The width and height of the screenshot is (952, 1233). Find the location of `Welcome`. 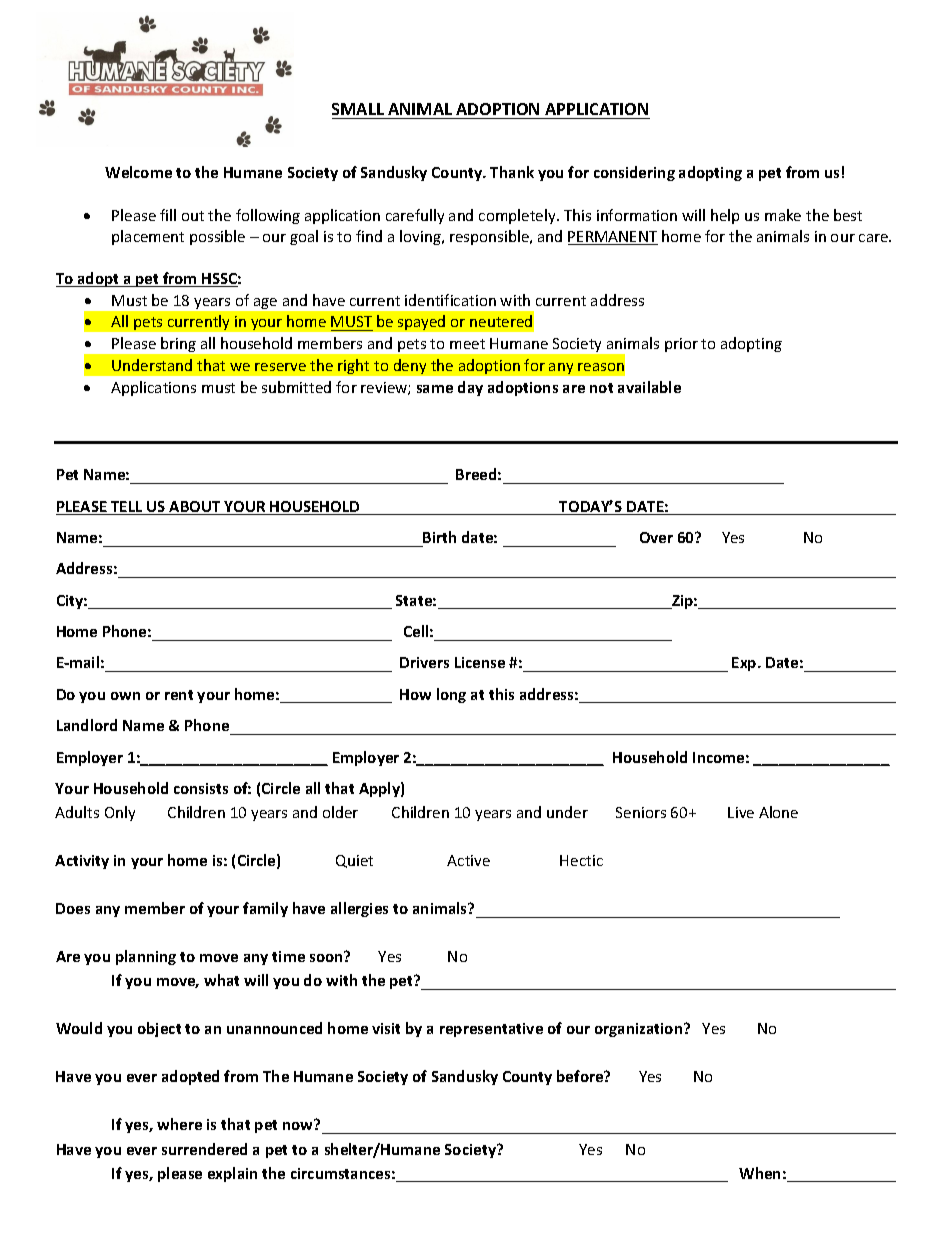

Welcome is located at coordinates (138, 172).
